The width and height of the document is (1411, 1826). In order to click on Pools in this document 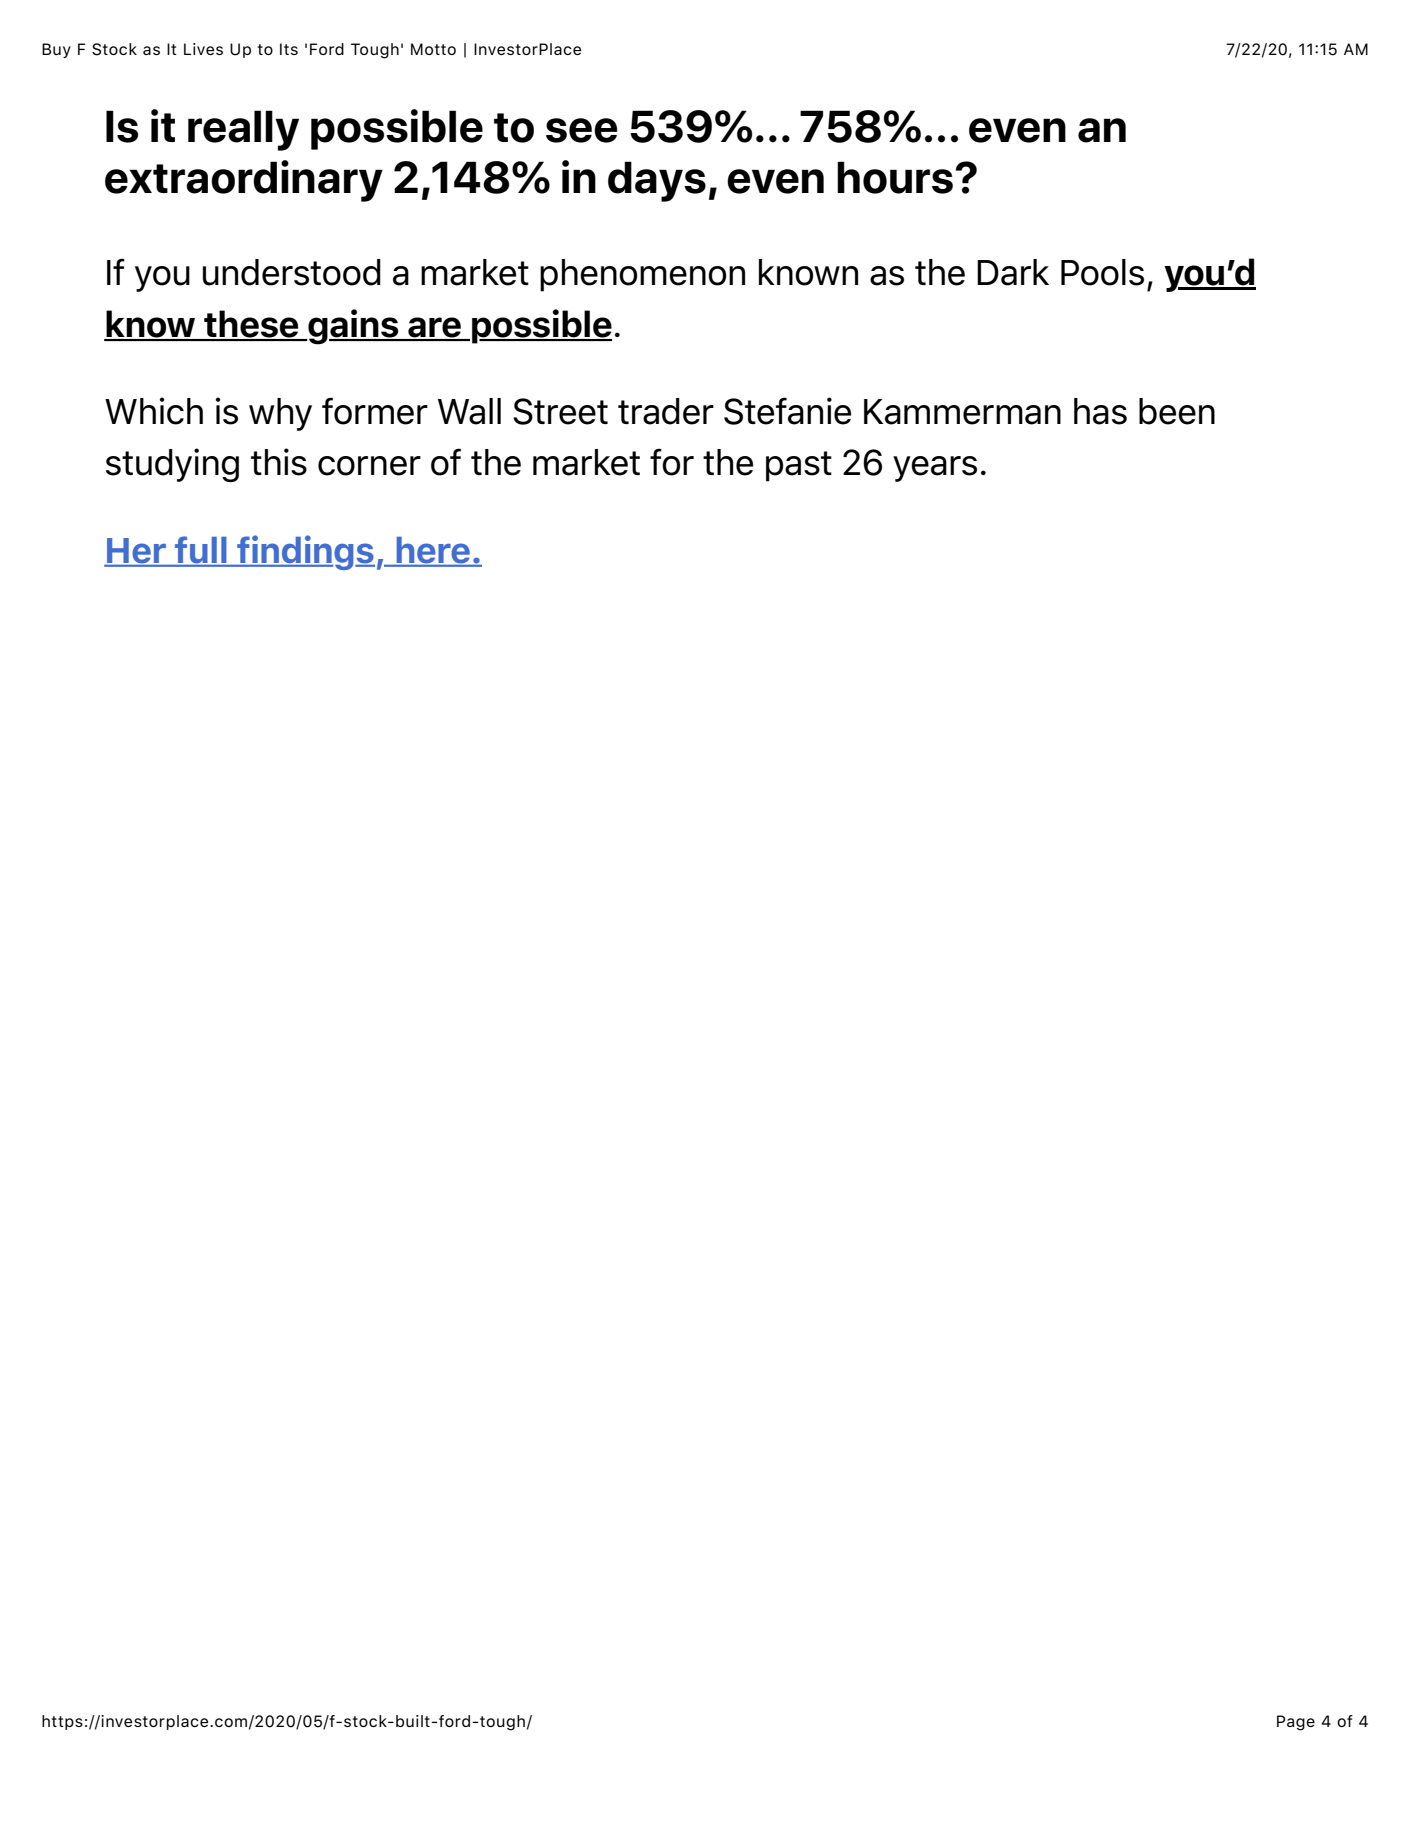, I will do `click(1102, 272)`.
